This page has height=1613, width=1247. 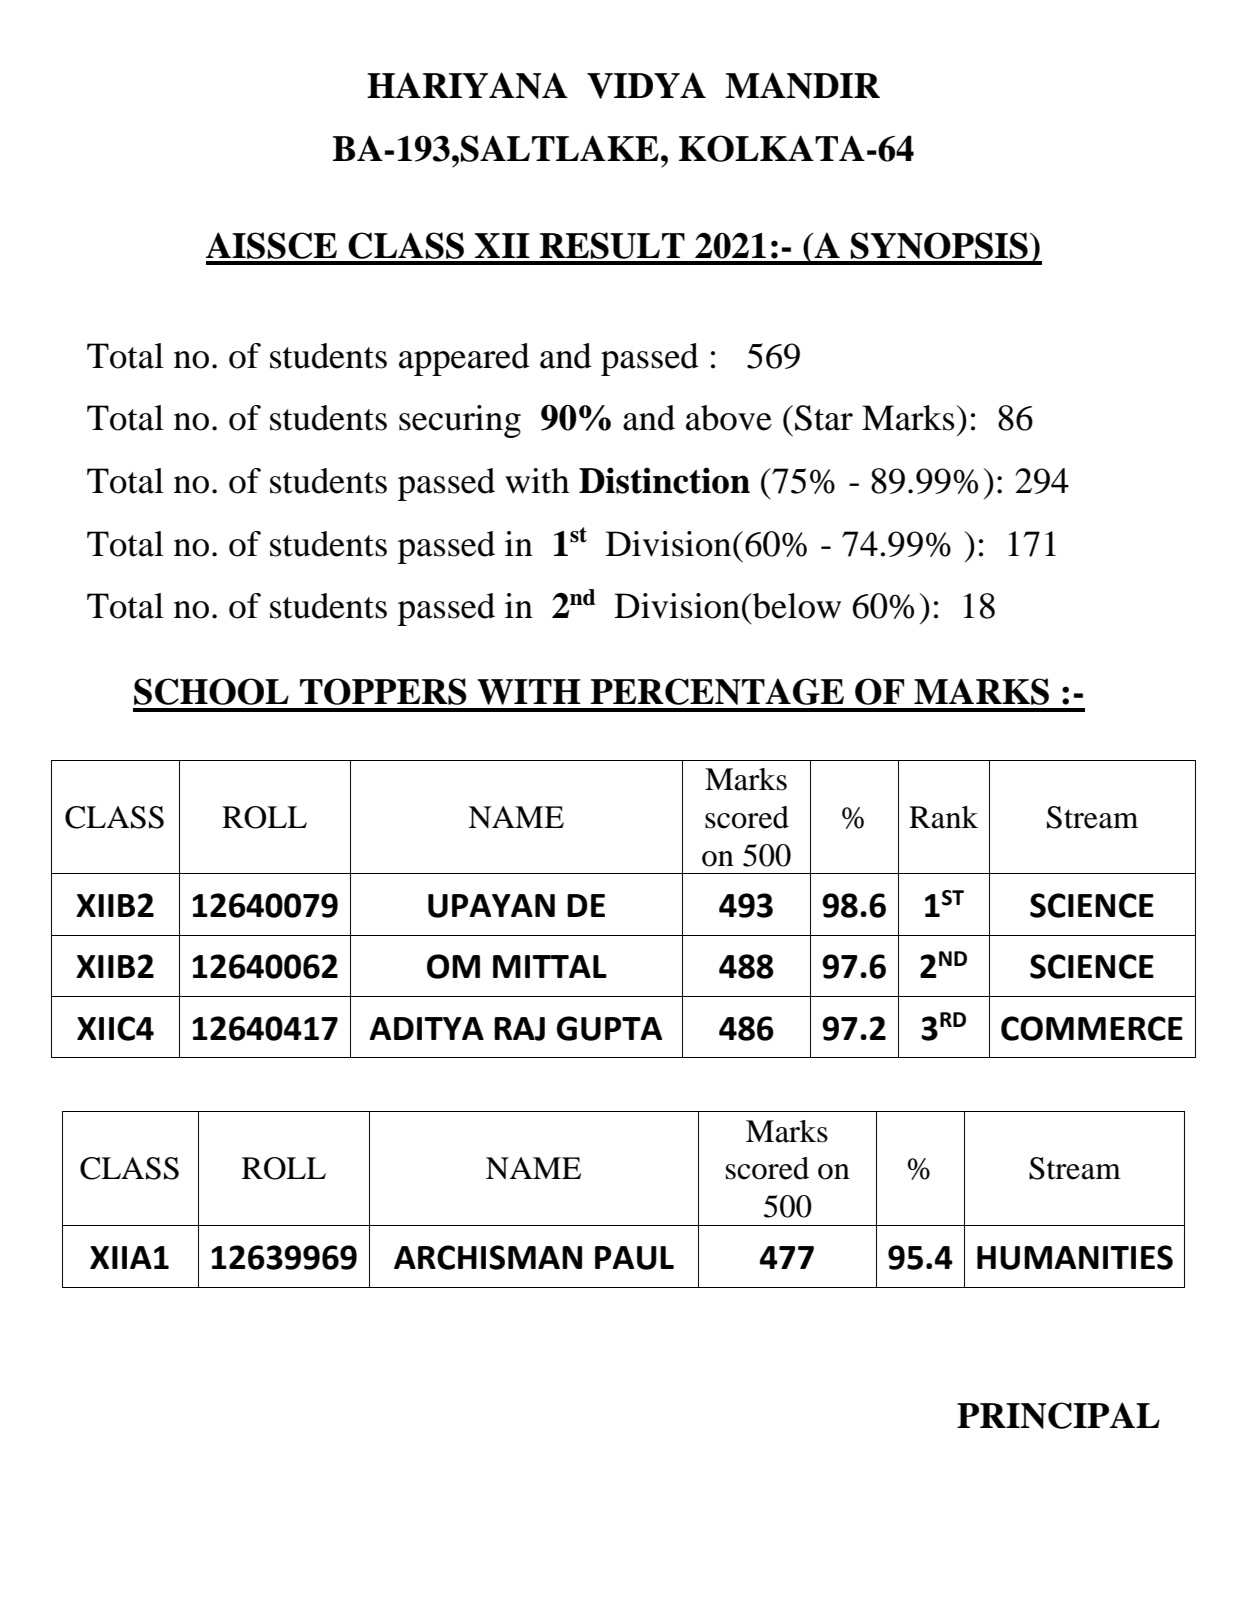 What do you see at coordinates (729, 418) in the page?
I see `above` at bounding box center [729, 418].
